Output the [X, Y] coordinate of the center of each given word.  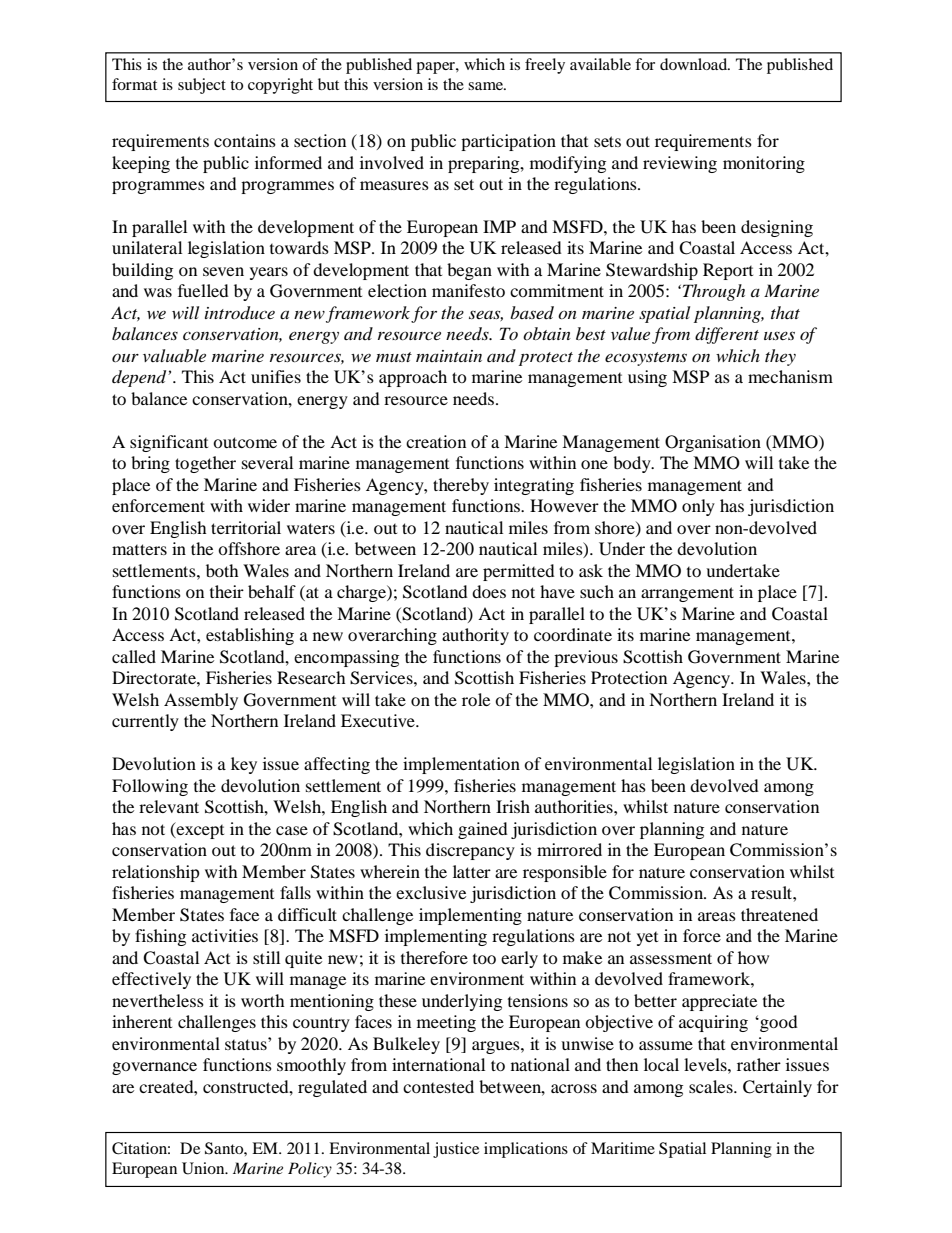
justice [456, 1150]
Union [204, 1168]
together [205, 464]
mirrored [569, 849]
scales [712, 1086]
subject [202, 86]
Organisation [713, 443]
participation [508, 142]
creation [436, 441]
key [244, 765]
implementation [461, 765]
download [695, 64]
